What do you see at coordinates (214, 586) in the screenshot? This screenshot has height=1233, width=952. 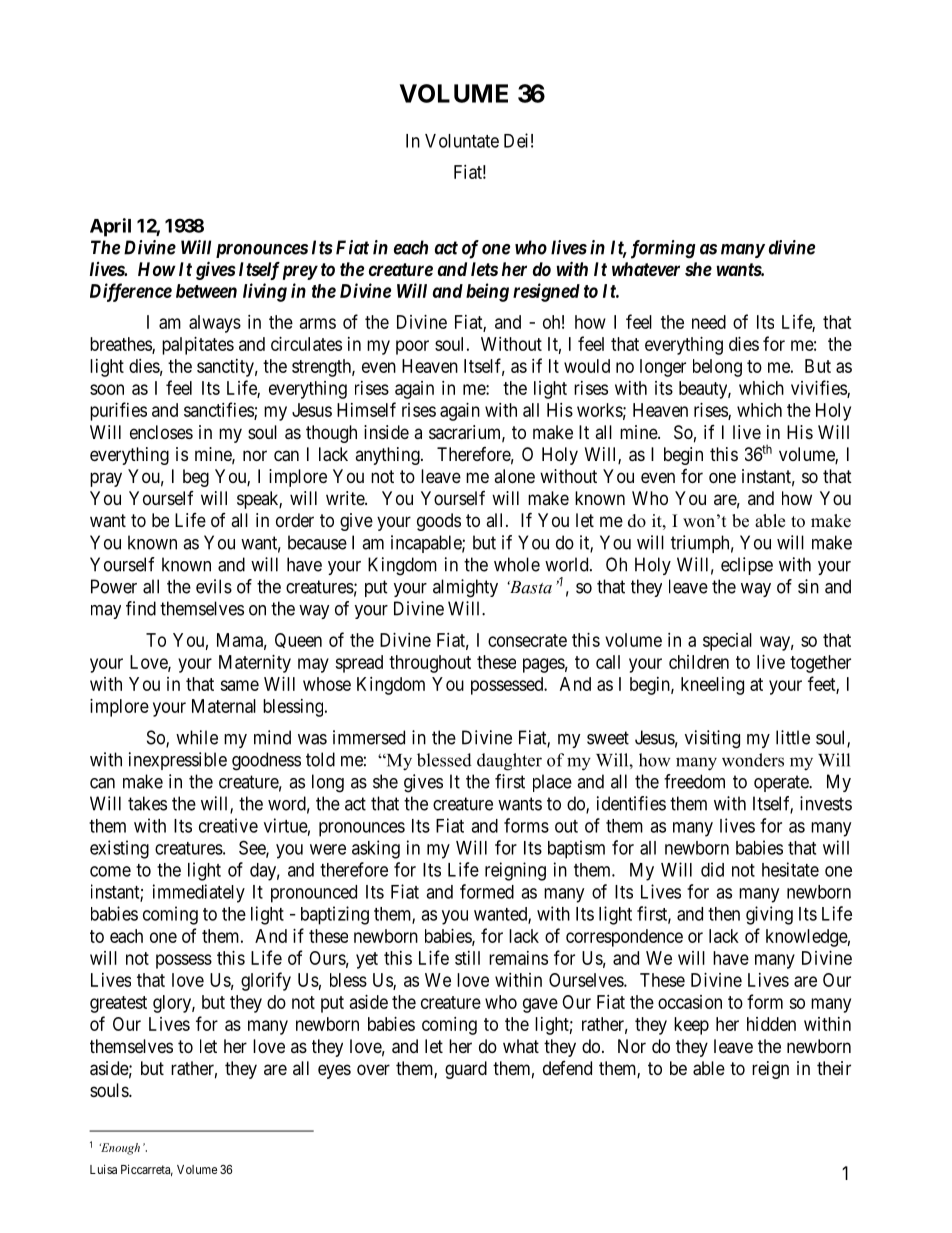 I see `evils` at bounding box center [214, 586].
